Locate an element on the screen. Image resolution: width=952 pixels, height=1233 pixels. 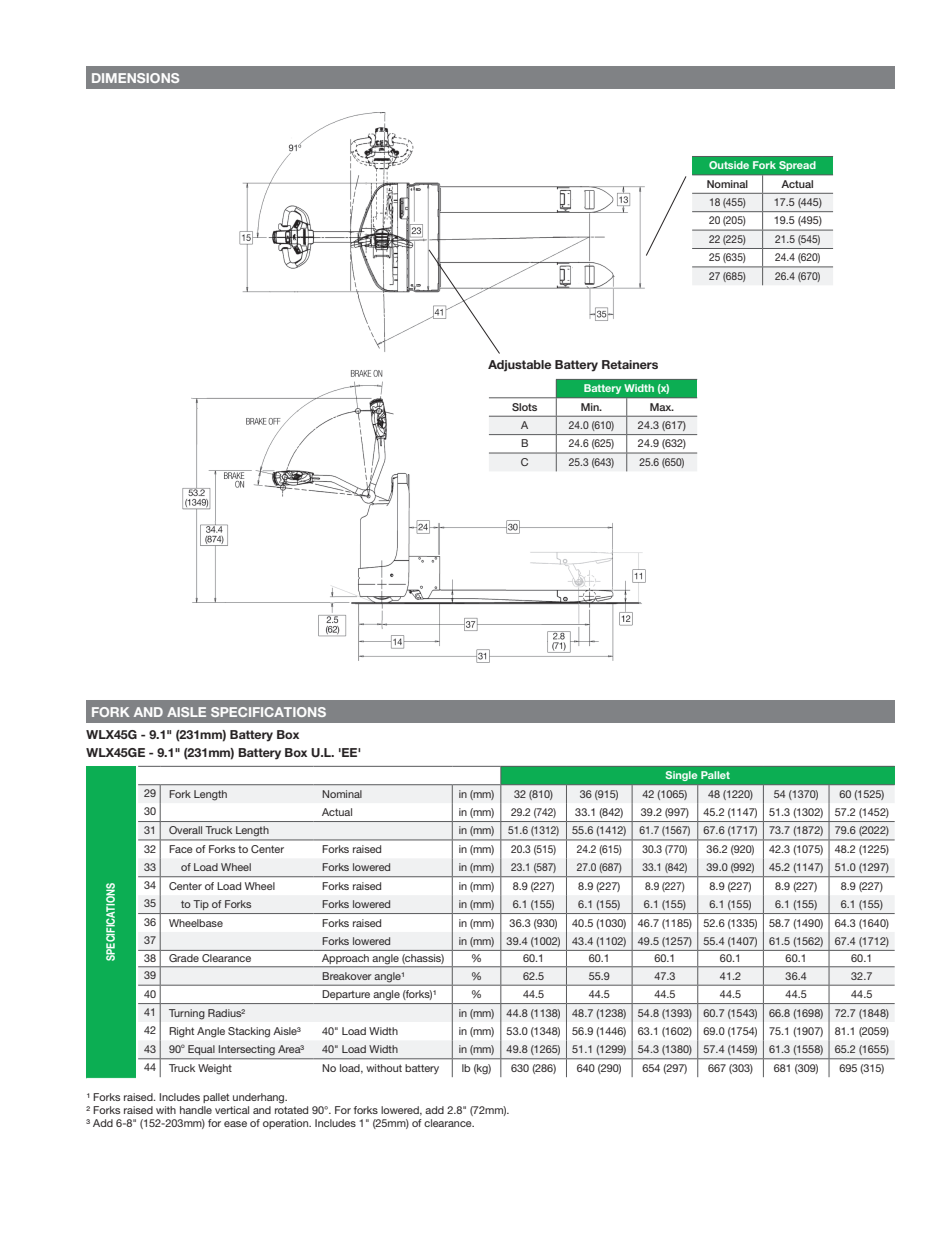
DIMENSIONS is located at coordinates (135, 78).
